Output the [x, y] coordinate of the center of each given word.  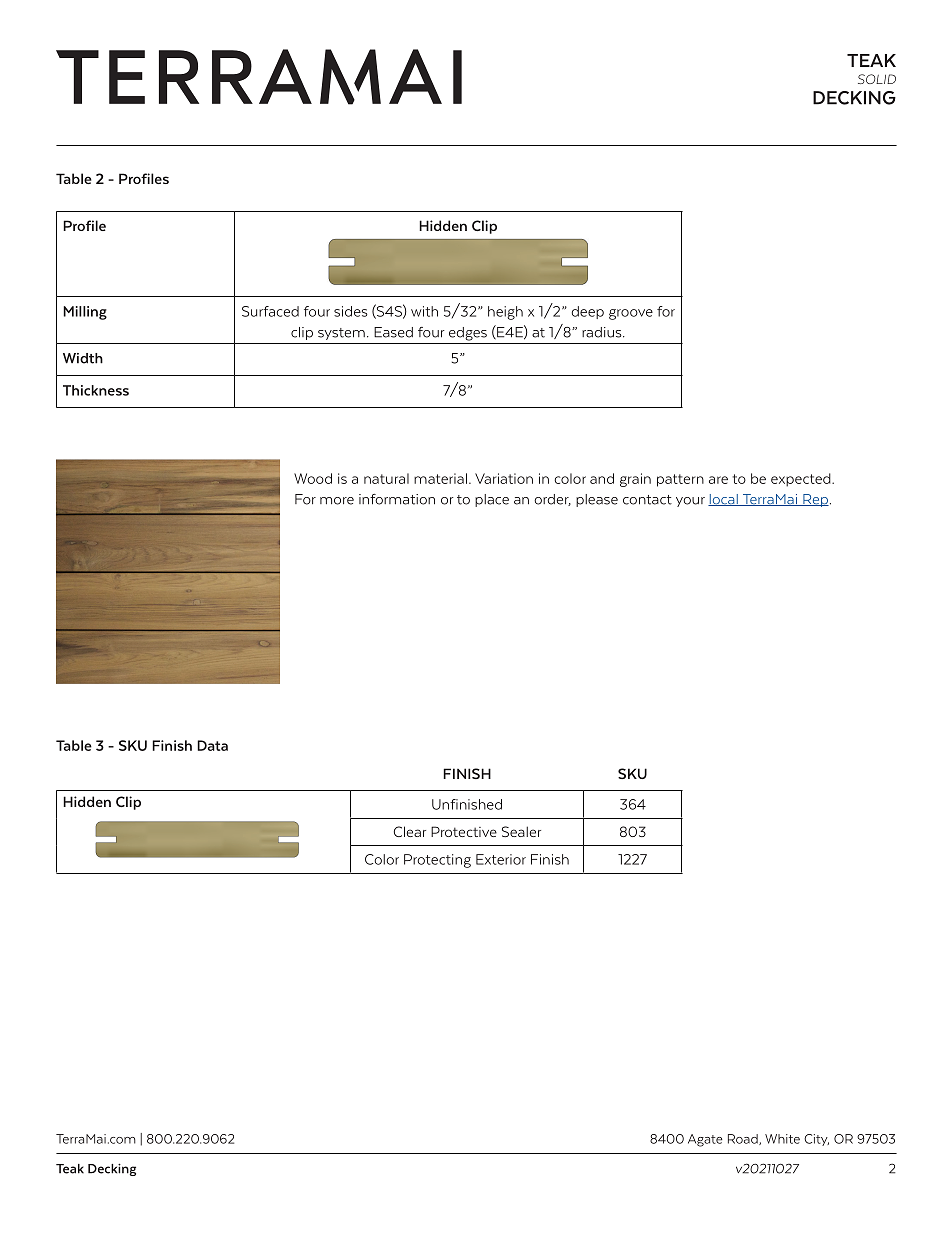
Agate [705, 1140]
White [782, 1139]
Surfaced [270, 311]
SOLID [877, 79]
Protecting [437, 861]
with [424, 311]
